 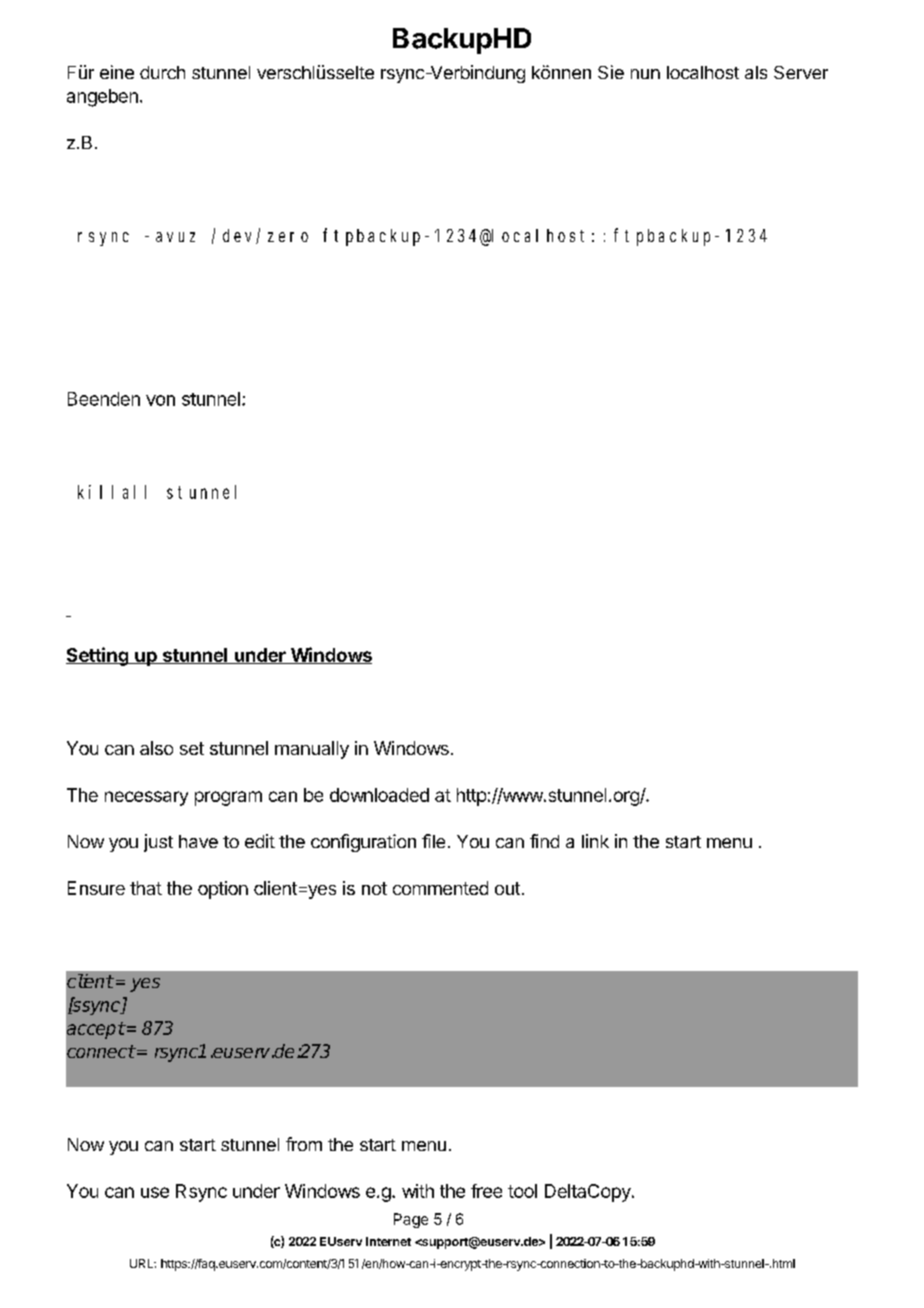 I want to click on von, so click(x=160, y=400).
